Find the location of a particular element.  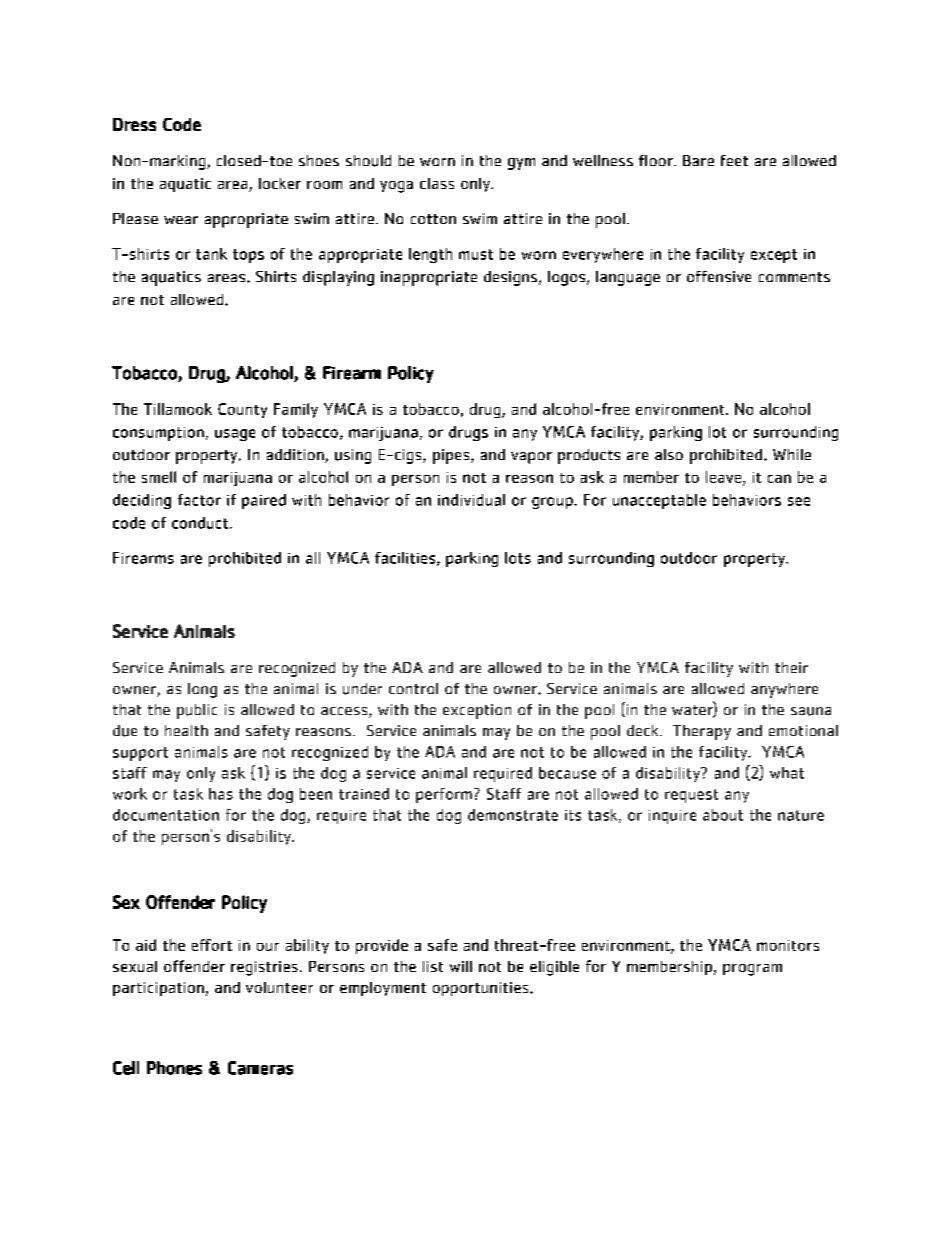

opportunities is located at coordinates (482, 989).
